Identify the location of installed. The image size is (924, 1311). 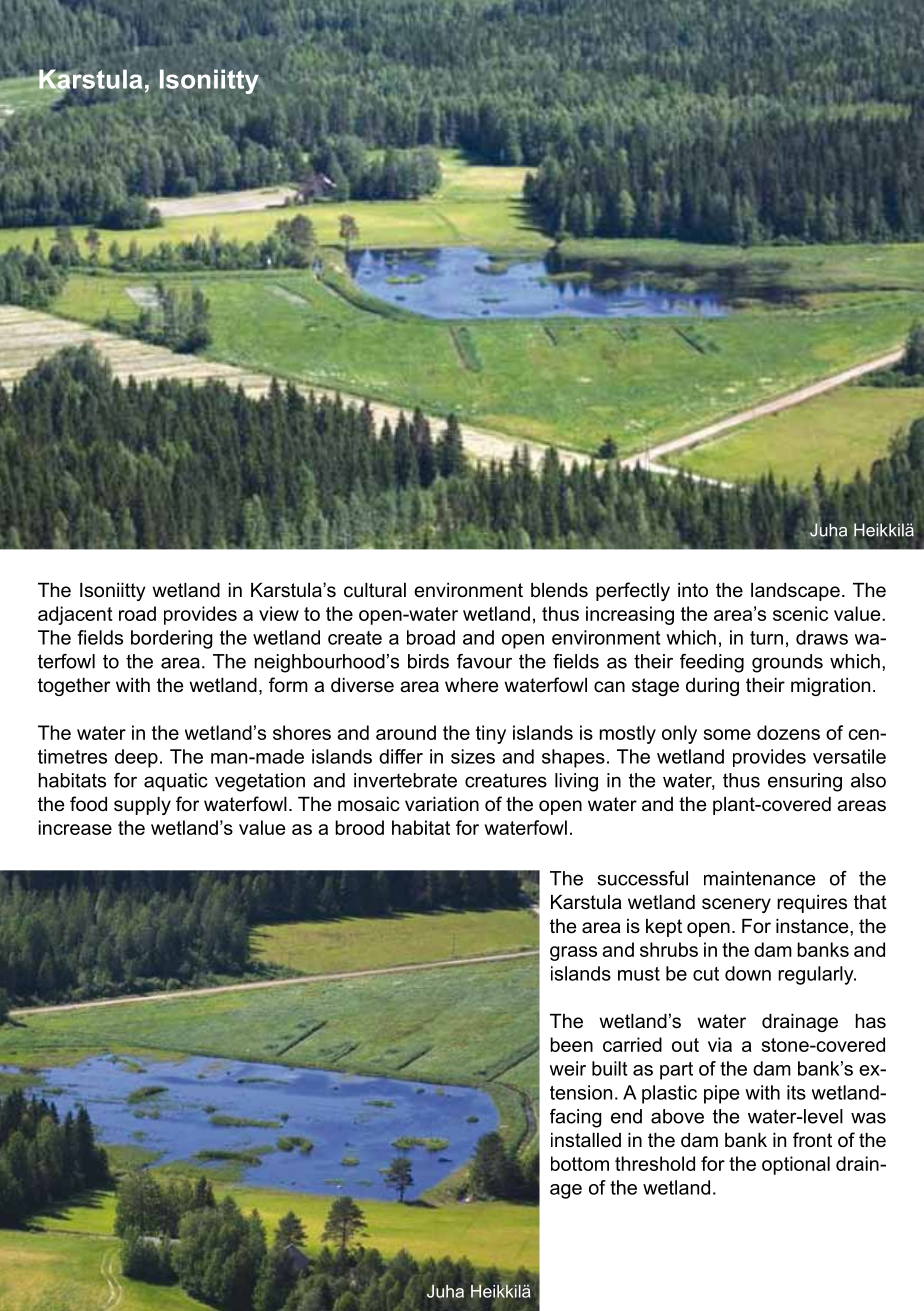
(586, 1140).
